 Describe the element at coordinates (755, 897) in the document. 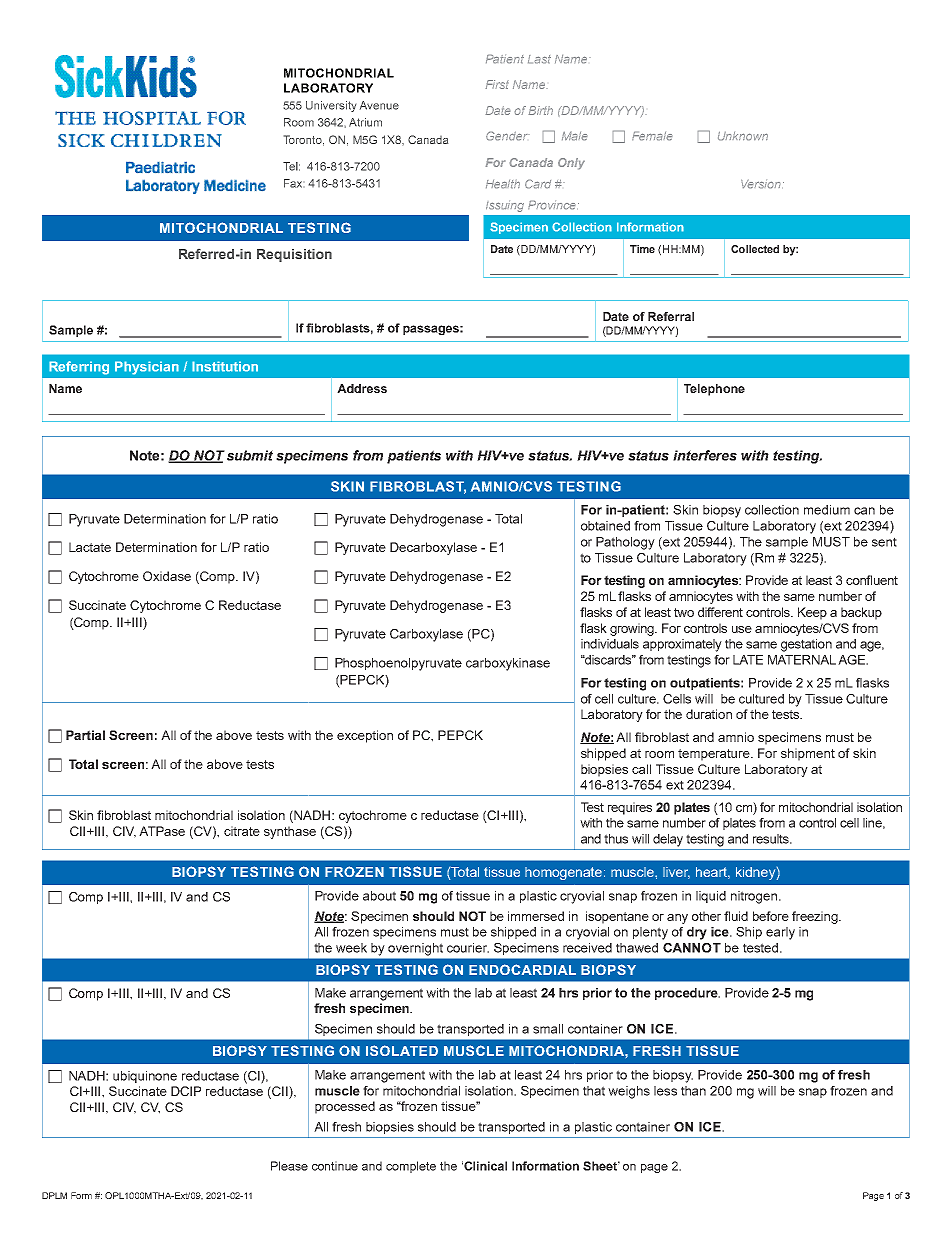

I see `nitrogen` at that location.
